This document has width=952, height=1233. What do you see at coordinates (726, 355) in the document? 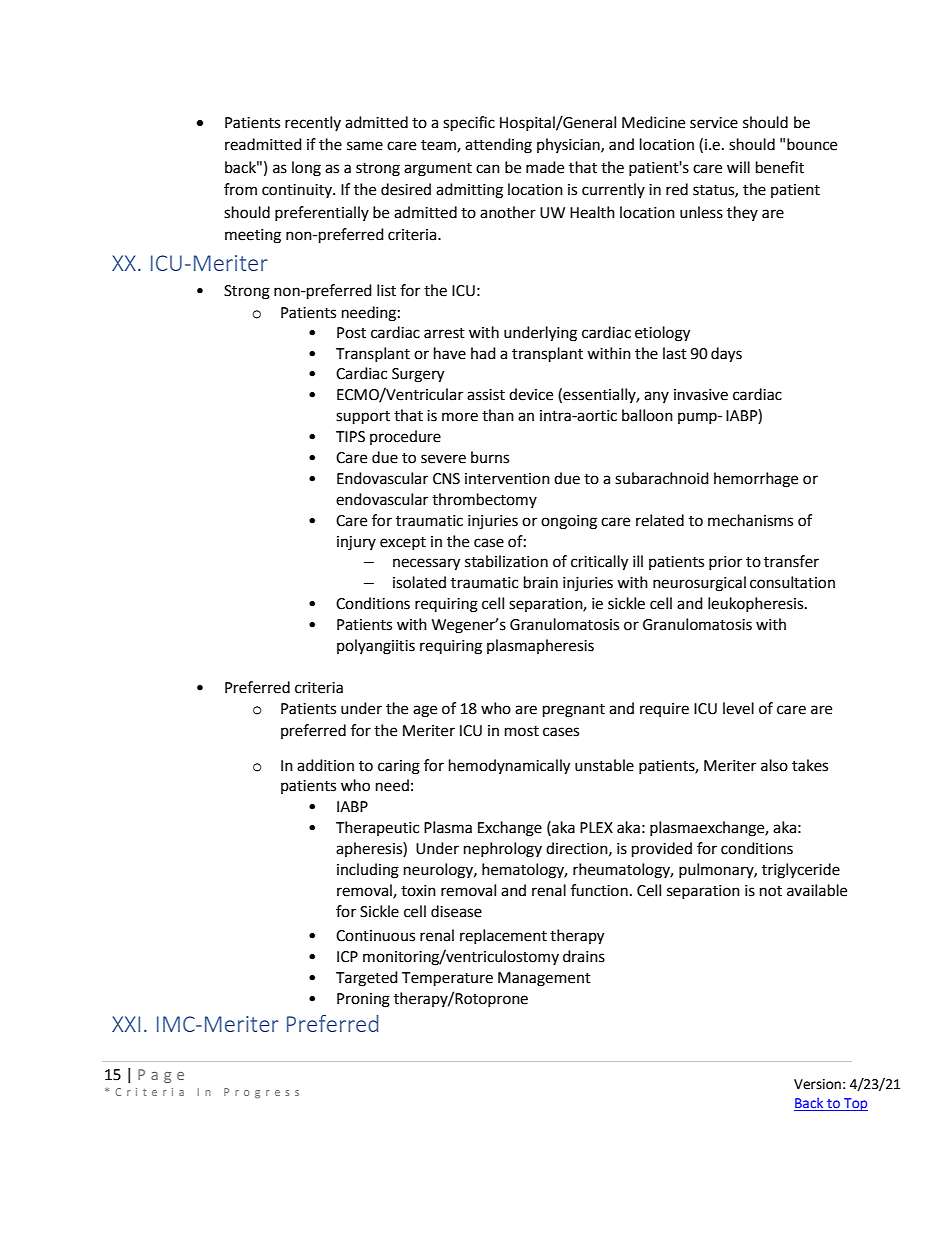
I see `days` at bounding box center [726, 355].
